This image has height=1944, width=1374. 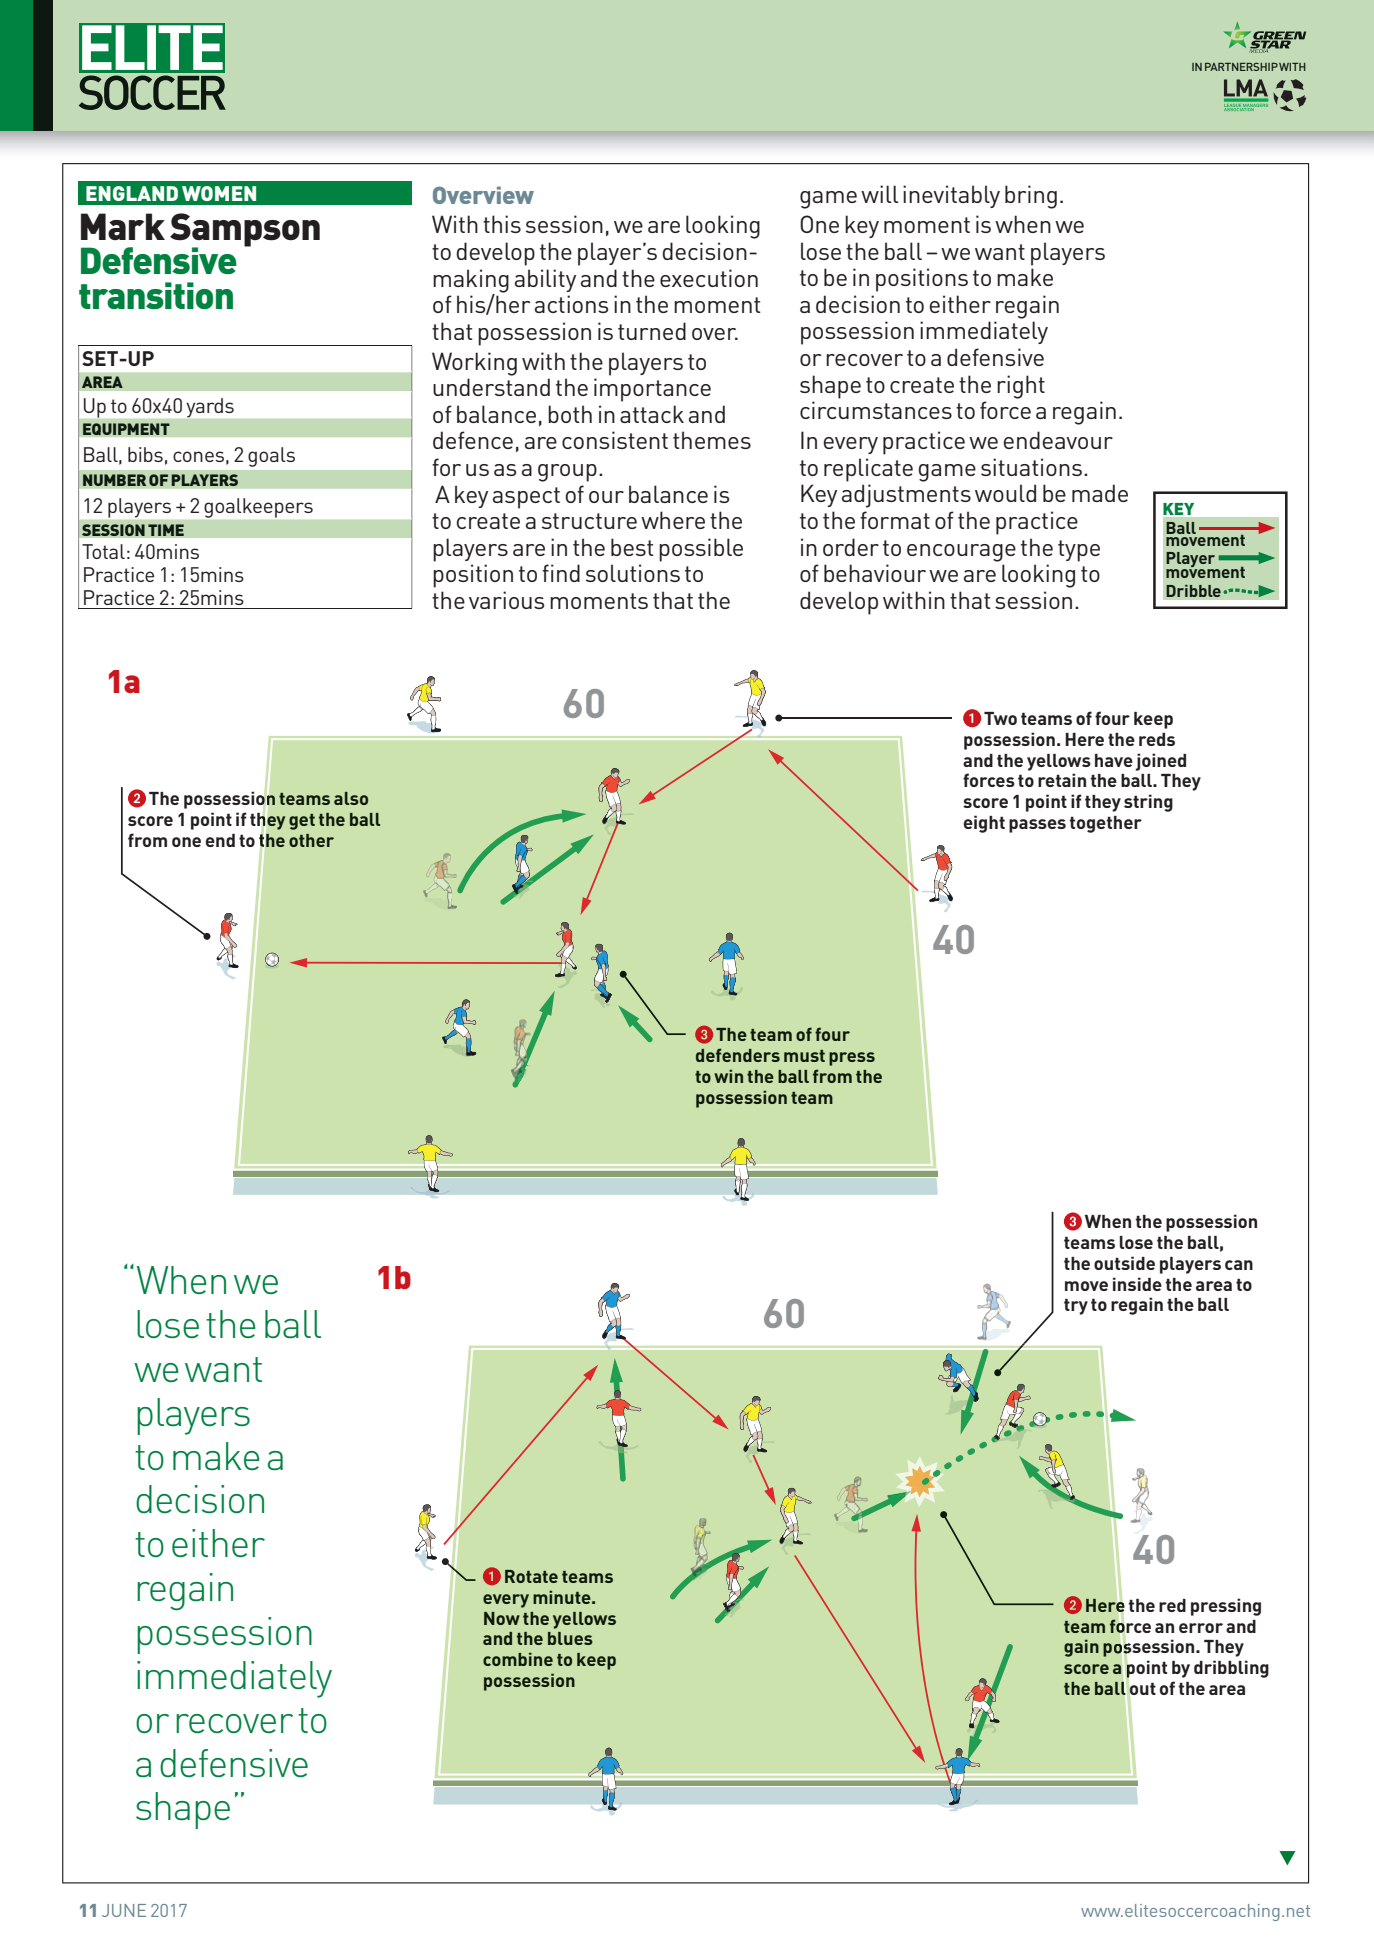 What do you see at coordinates (1076, 1307) in the image?
I see `try` at bounding box center [1076, 1307].
